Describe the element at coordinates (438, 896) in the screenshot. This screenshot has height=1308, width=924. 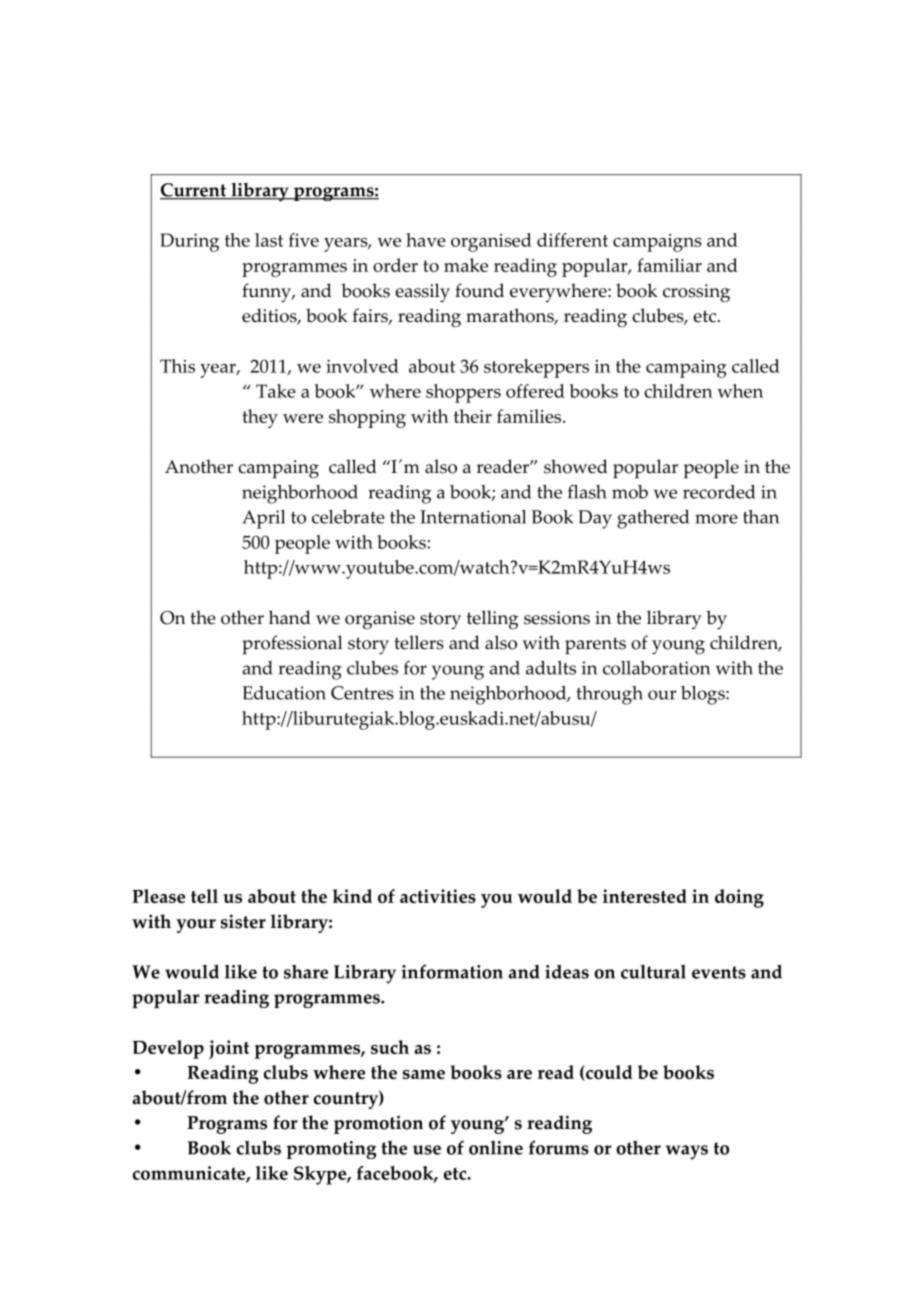
I see `activities` at that location.
